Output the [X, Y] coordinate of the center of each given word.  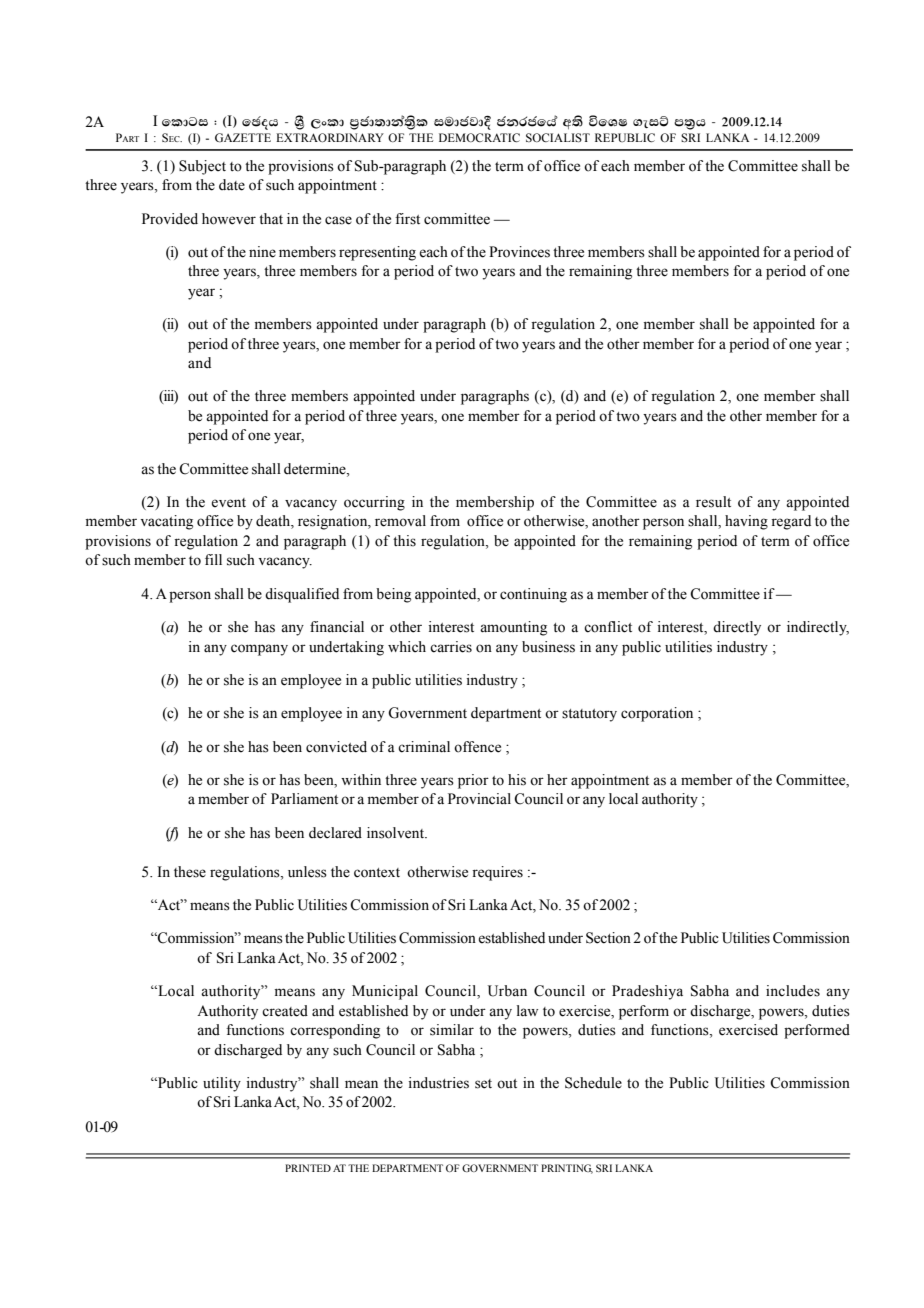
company [259, 650]
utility [222, 1084]
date [232, 185]
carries [451, 647]
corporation [657, 714]
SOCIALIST [558, 137]
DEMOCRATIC [479, 137]
